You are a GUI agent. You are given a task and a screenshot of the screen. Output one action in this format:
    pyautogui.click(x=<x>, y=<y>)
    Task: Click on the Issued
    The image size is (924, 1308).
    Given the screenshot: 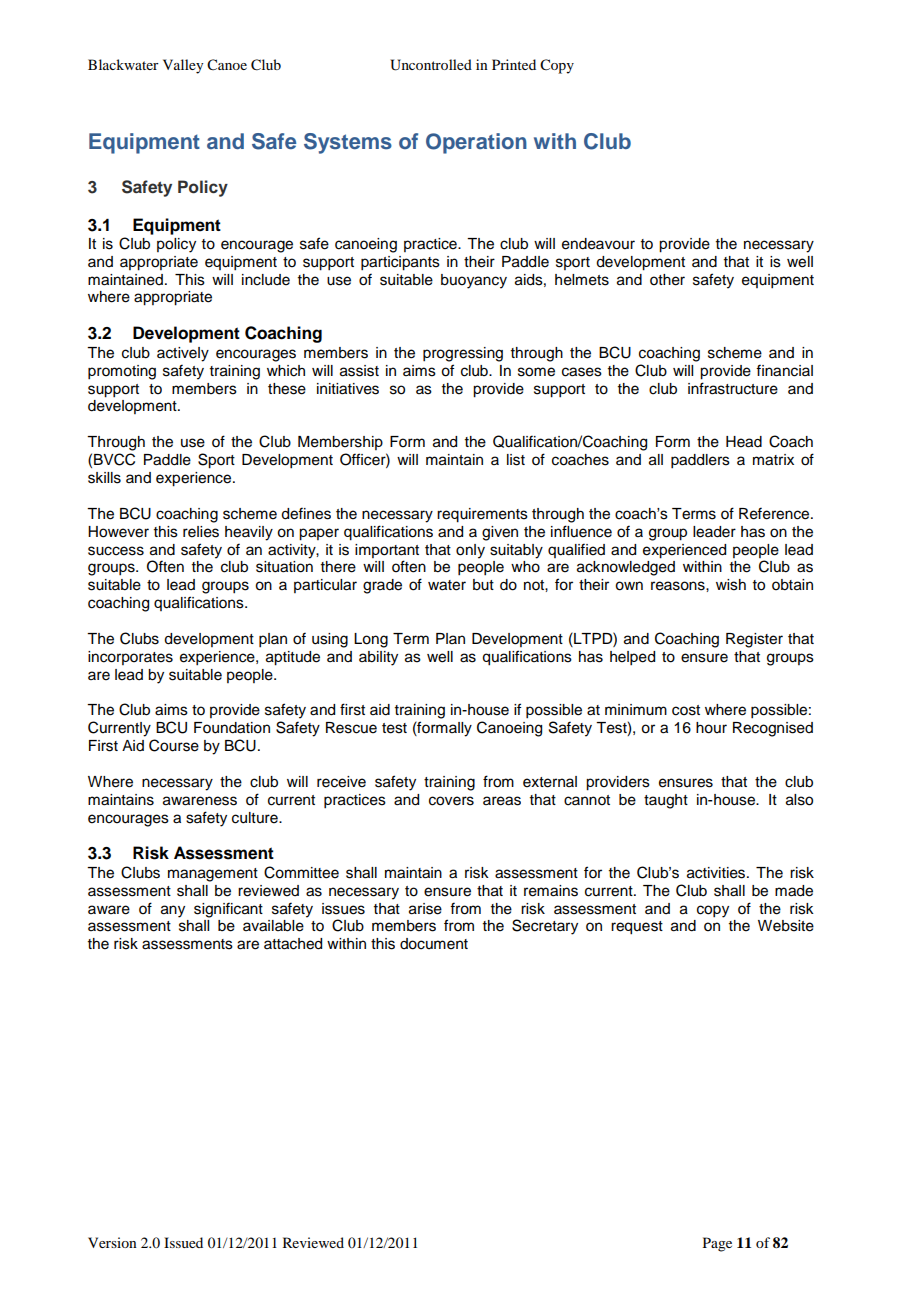 What is the action you would take?
    pyautogui.click(x=183, y=1242)
